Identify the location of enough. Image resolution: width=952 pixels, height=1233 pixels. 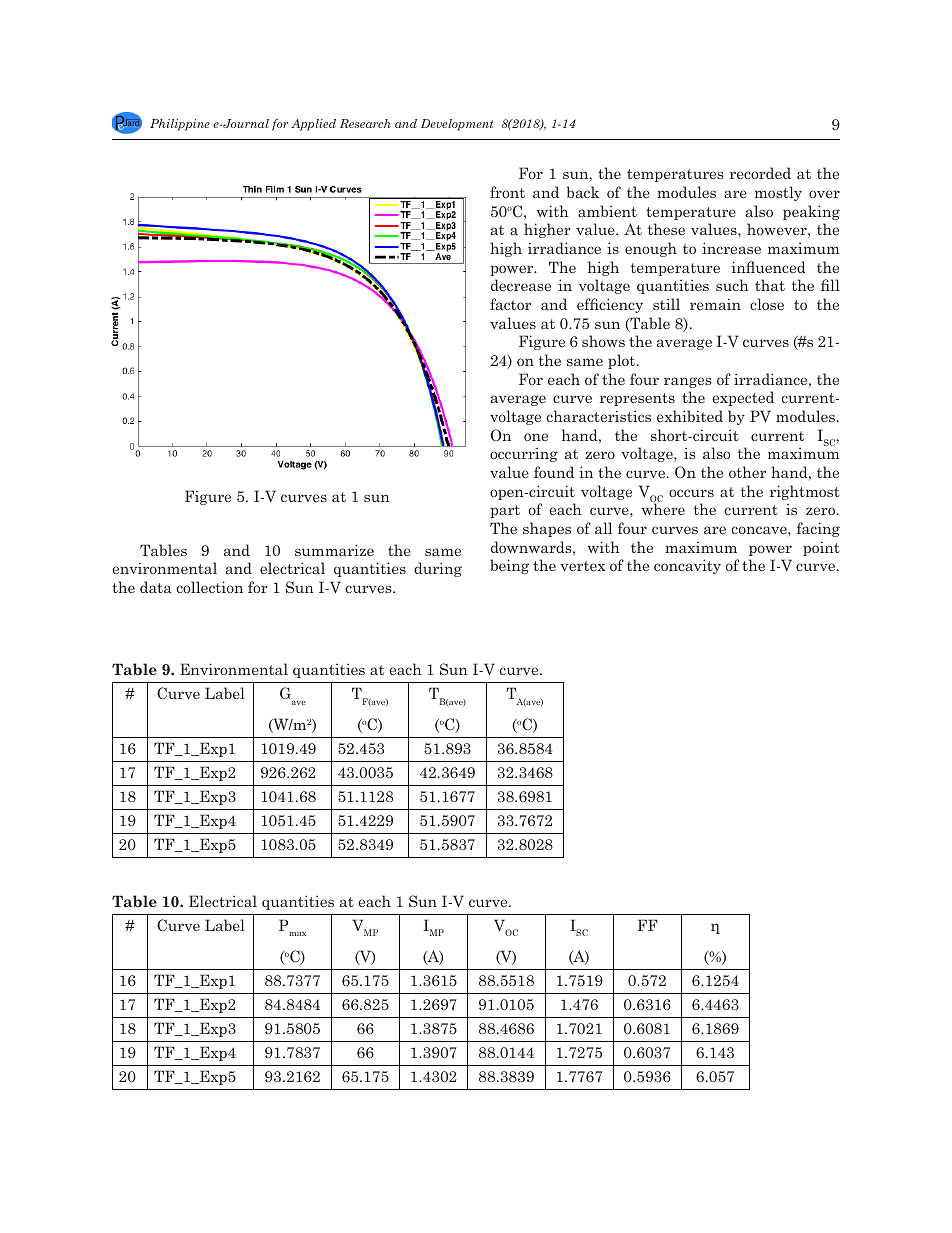
(651, 249).
